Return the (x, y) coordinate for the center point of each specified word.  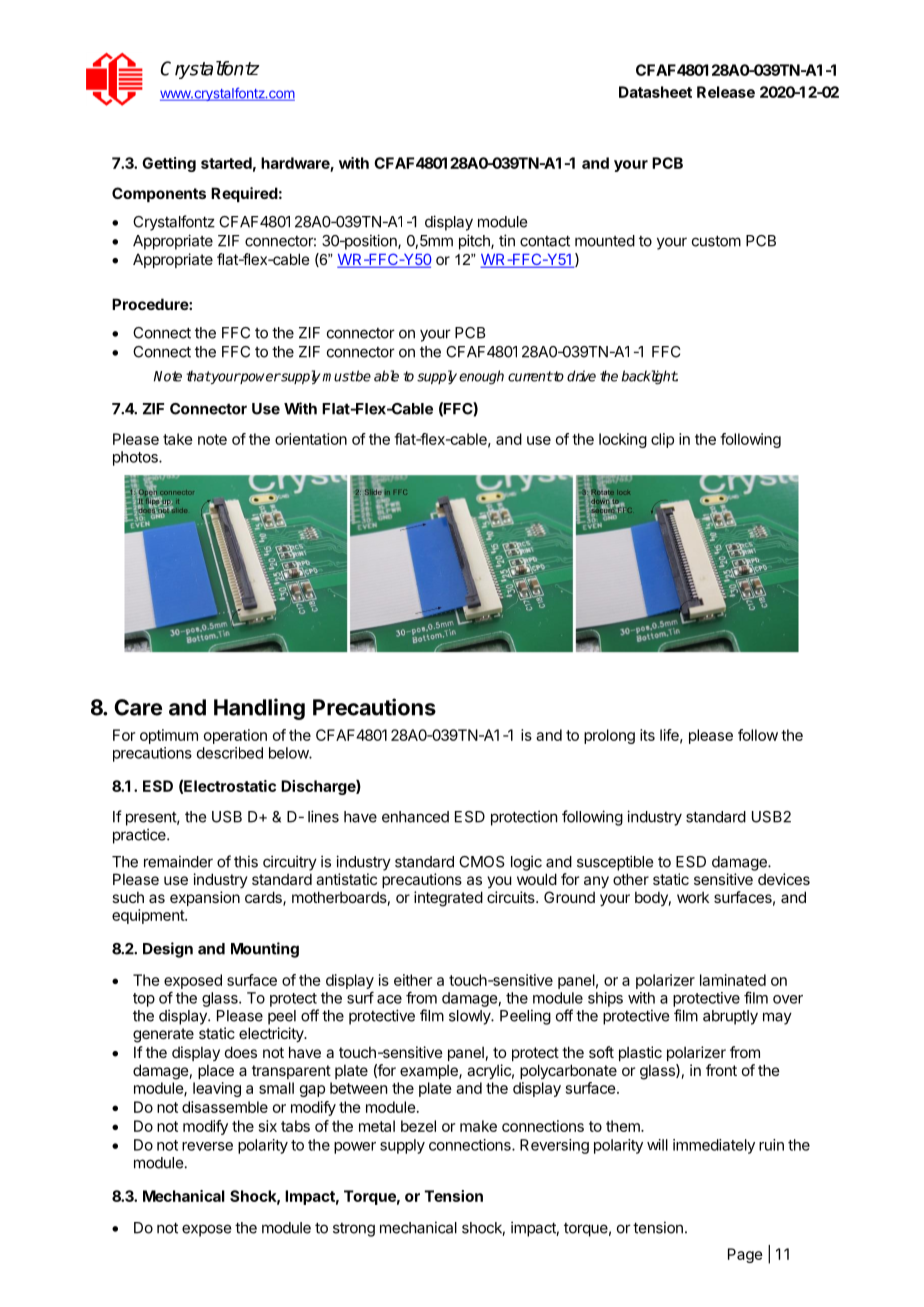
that (198, 376)
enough (481, 377)
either (413, 980)
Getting (169, 164)
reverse (207, 1146)
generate (163, 1035)
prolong (609, 736)
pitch (475, 242)
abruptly (730, 1017)
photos (136, 458)
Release (726, 92)
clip (662, 440)
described (230, 753)
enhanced (415, 817)
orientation (311, 439)
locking (623, 440)
